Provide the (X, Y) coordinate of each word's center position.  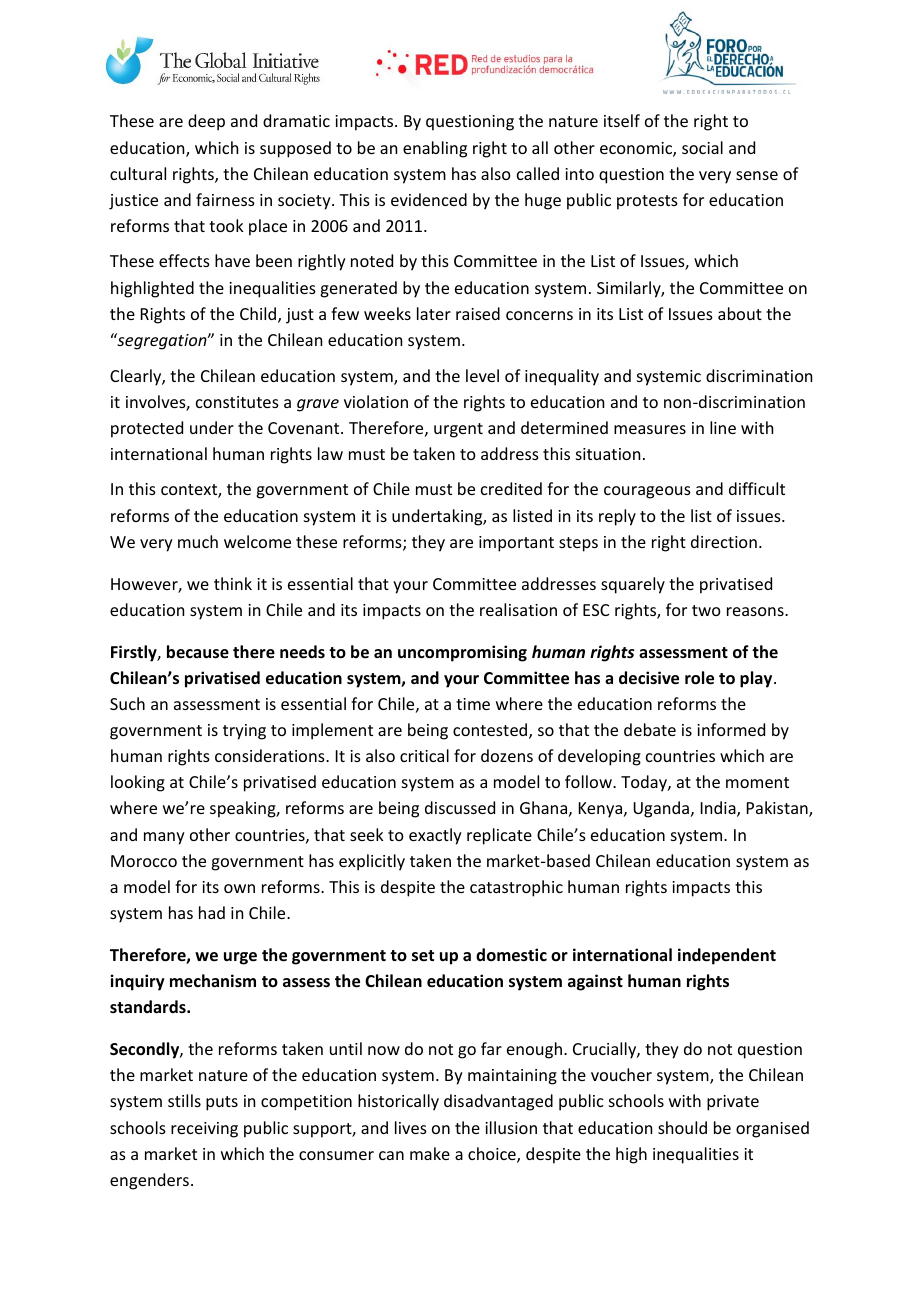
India (719, 809)
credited (511, 488)
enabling (435, 149)
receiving (204, 1130)
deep (206, 122)
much (198, 541)
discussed (460, 807)
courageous (647, 492)
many (164, 838)
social (702, 147)
